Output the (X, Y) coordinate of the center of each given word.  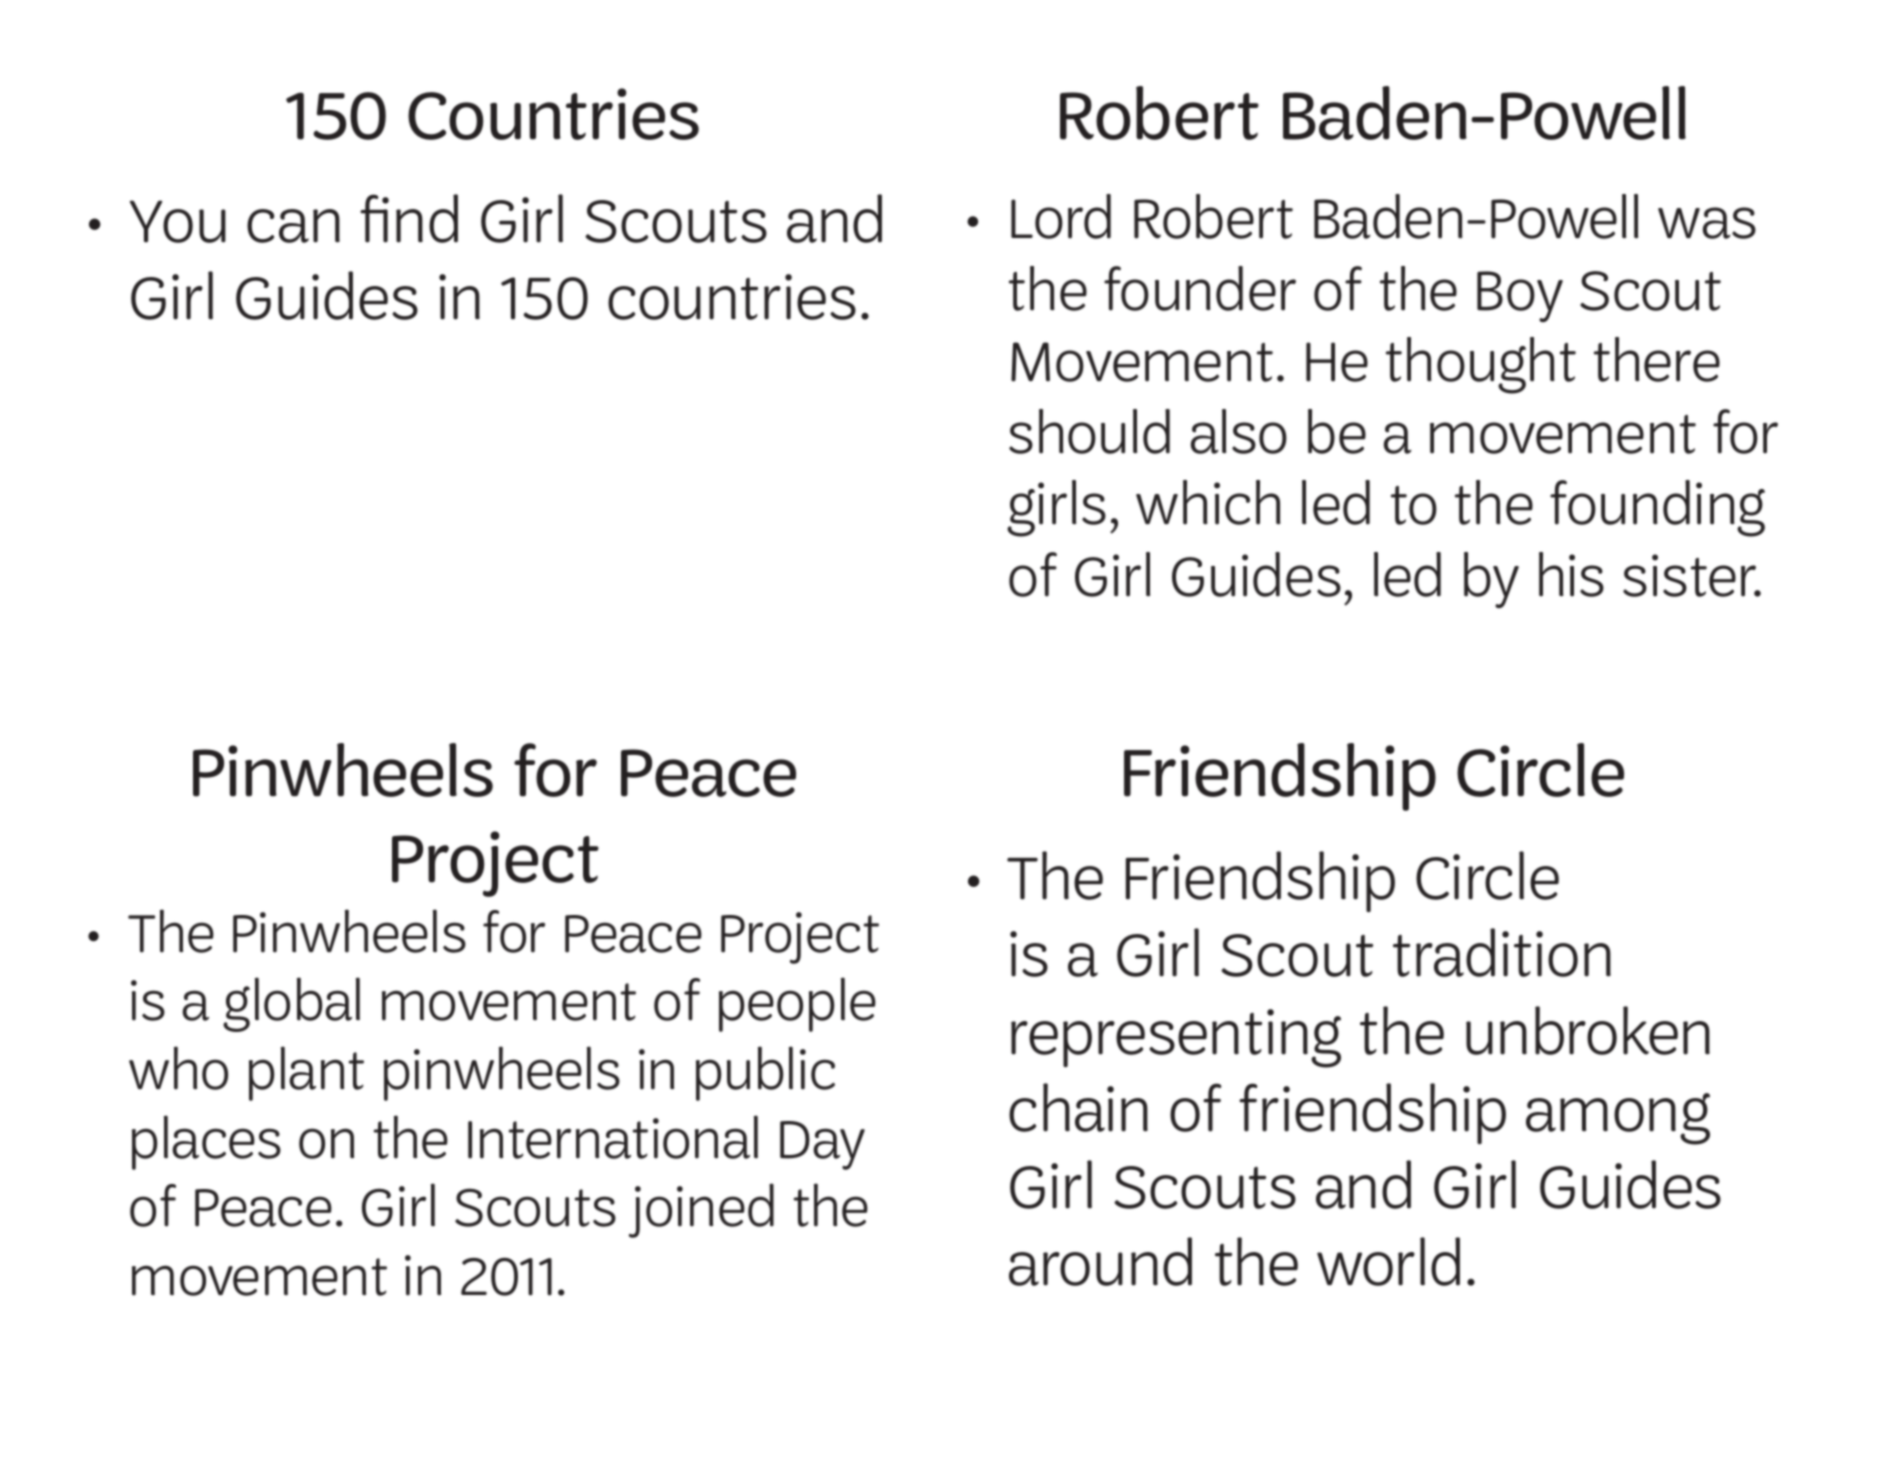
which (1208, 502)
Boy (1520, 296)
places (206, 1142)
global (291, 1004)
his (1571, 574)
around (1100, 1261)
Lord (1061, 216)
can (293, 226)
